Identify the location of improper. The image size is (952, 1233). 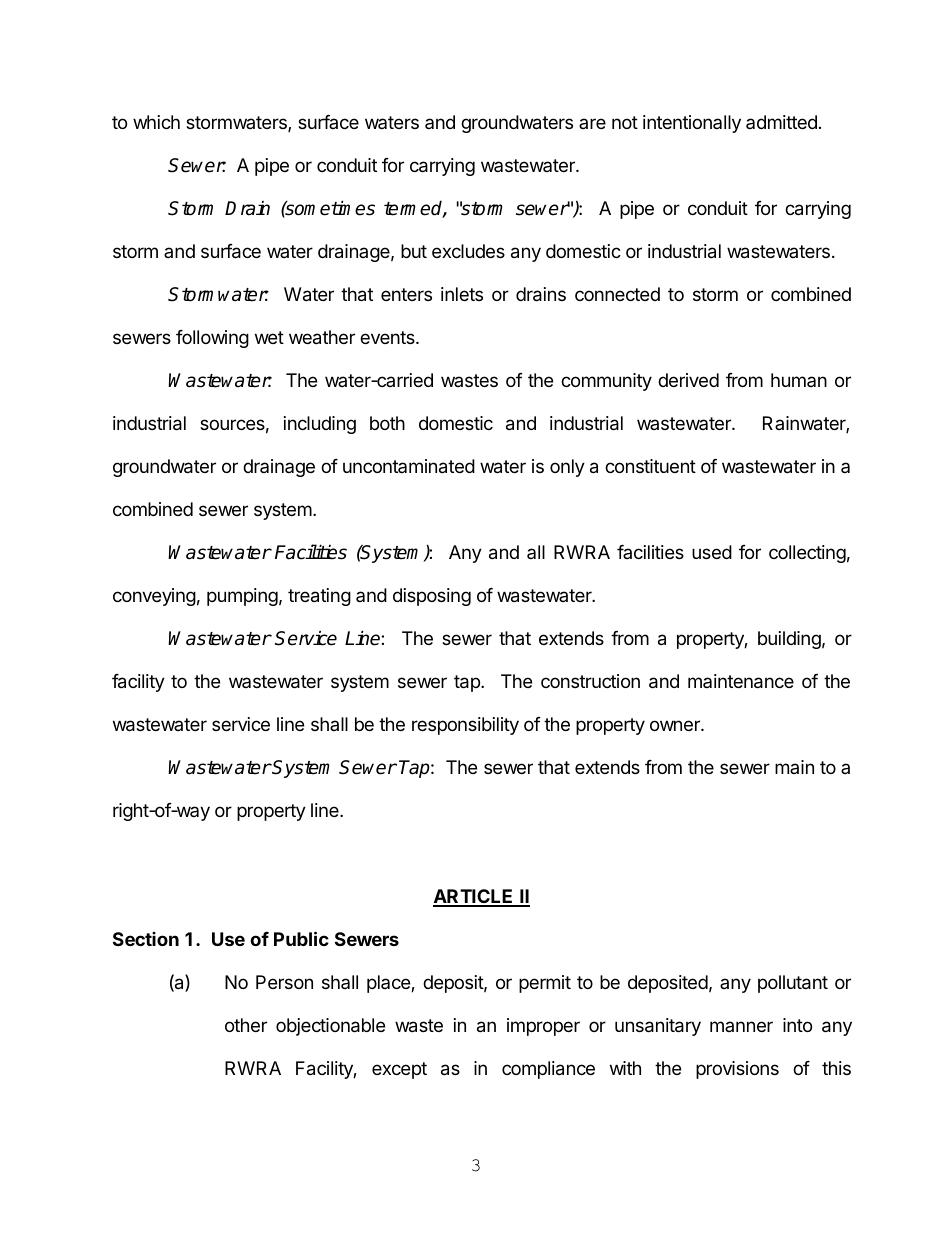
(543, 1027).
